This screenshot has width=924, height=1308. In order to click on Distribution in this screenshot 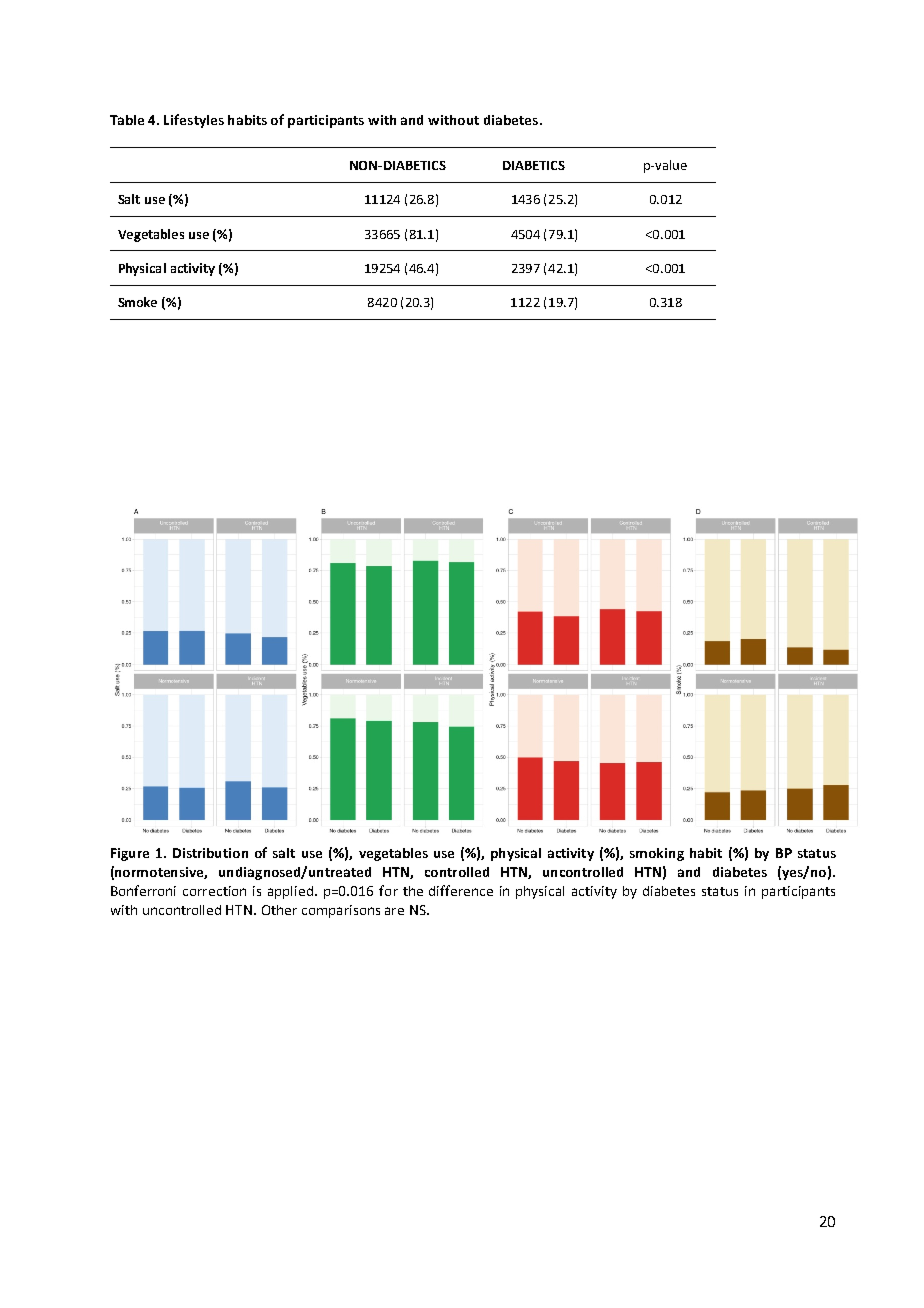, I will do `click(210, 853)`.
